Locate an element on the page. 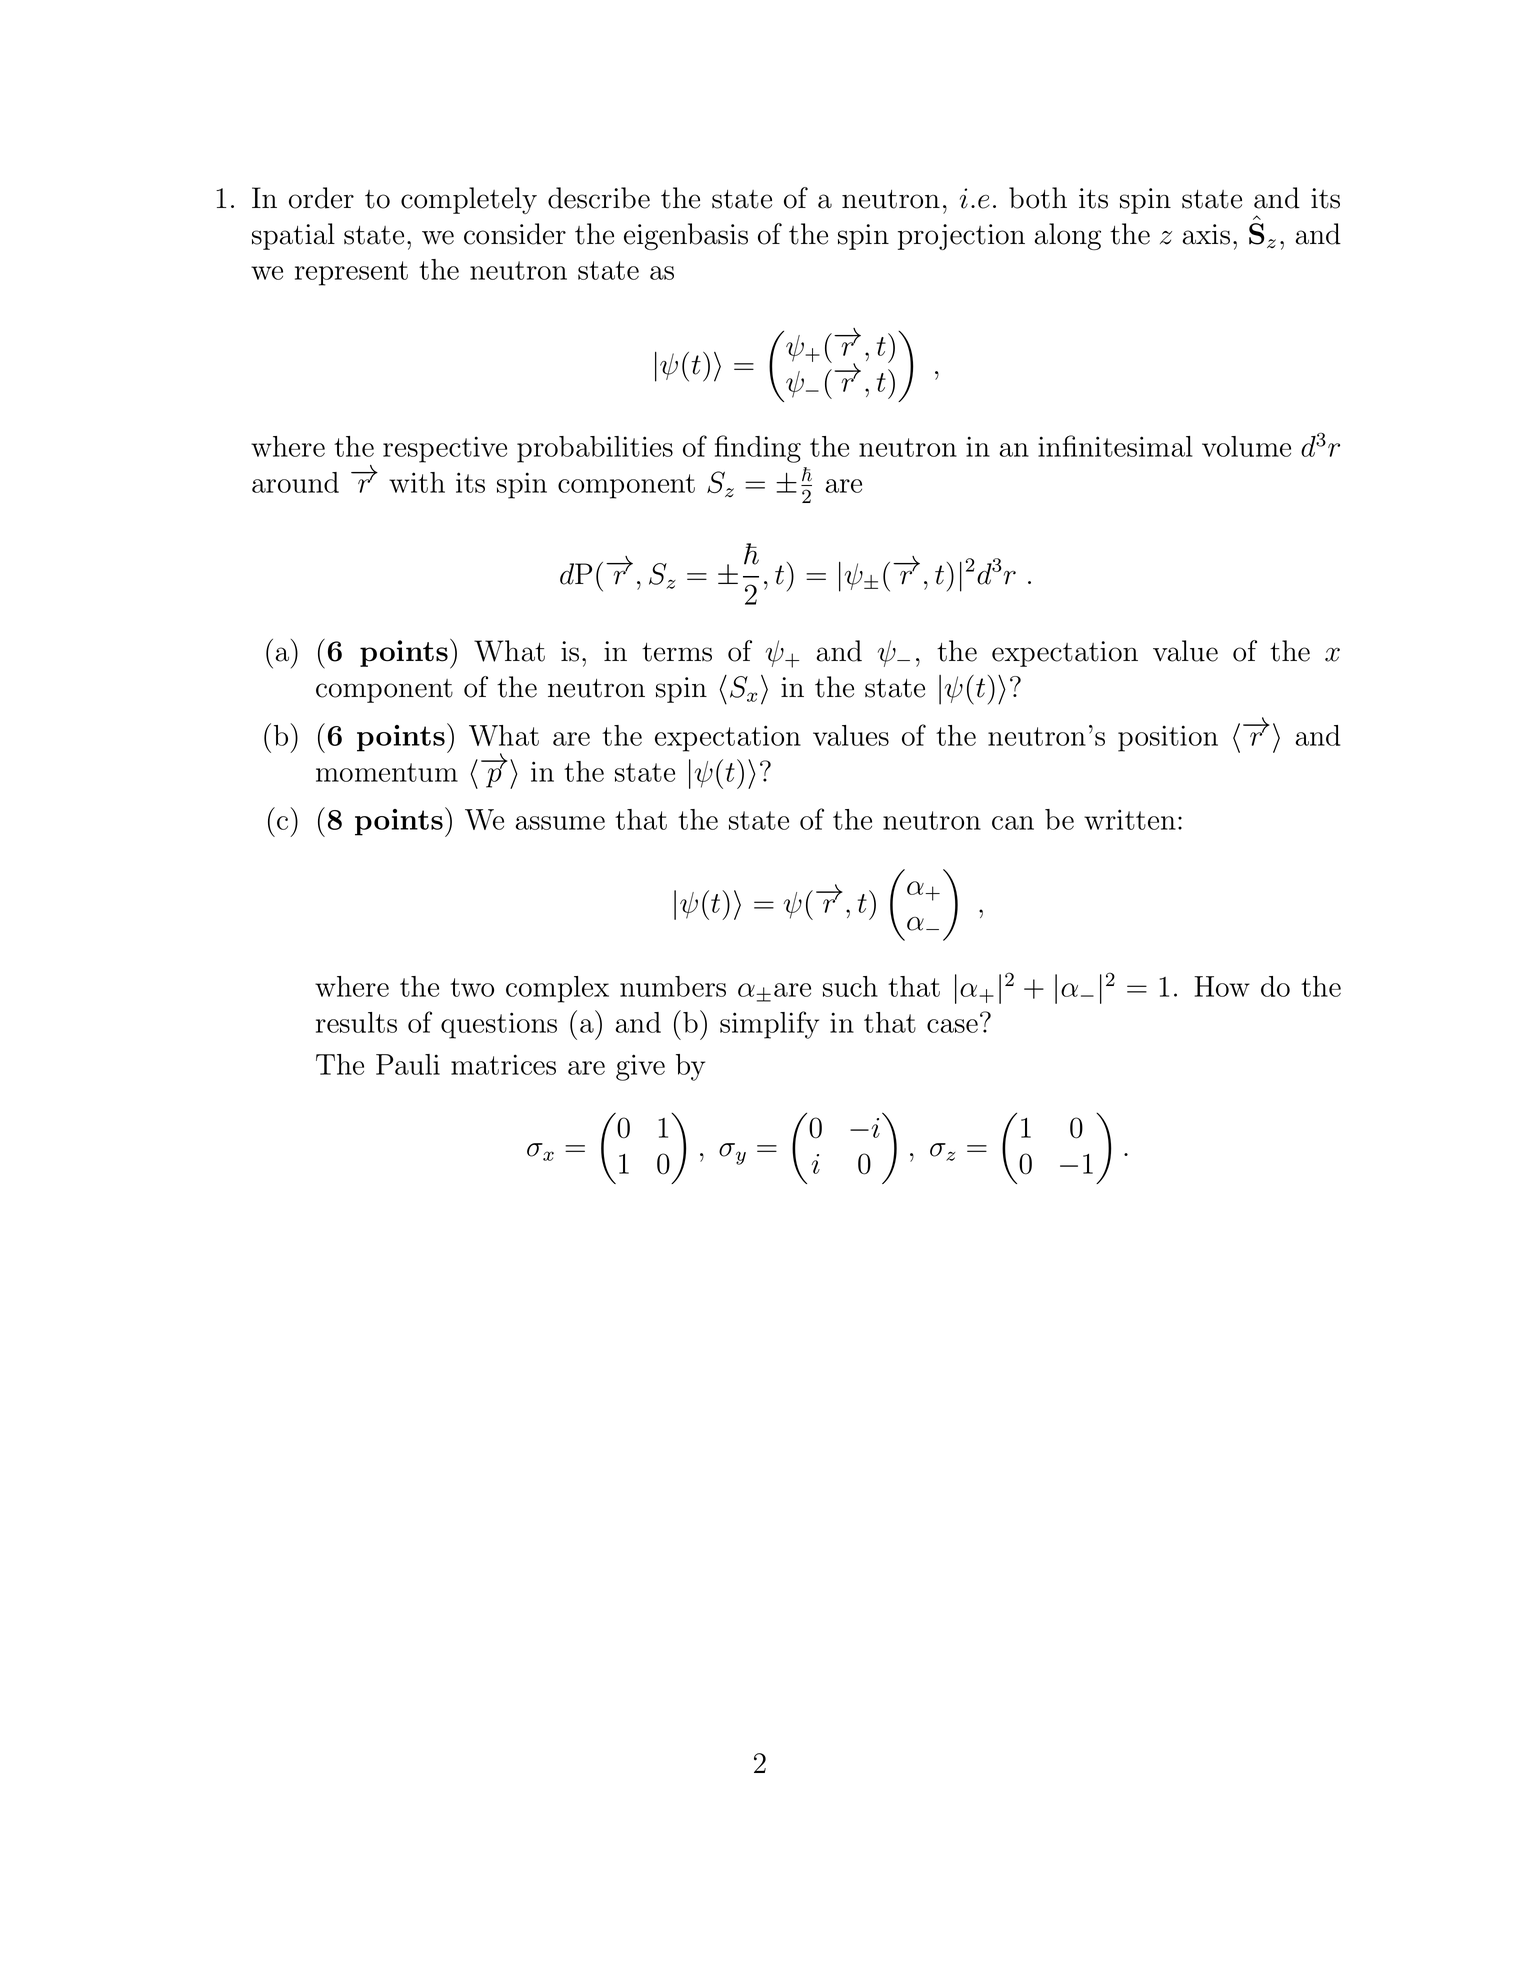 Image resolution: width=1520 pixels, height=1967 pixels. Pauli is located at coordinates (408, 1064).
